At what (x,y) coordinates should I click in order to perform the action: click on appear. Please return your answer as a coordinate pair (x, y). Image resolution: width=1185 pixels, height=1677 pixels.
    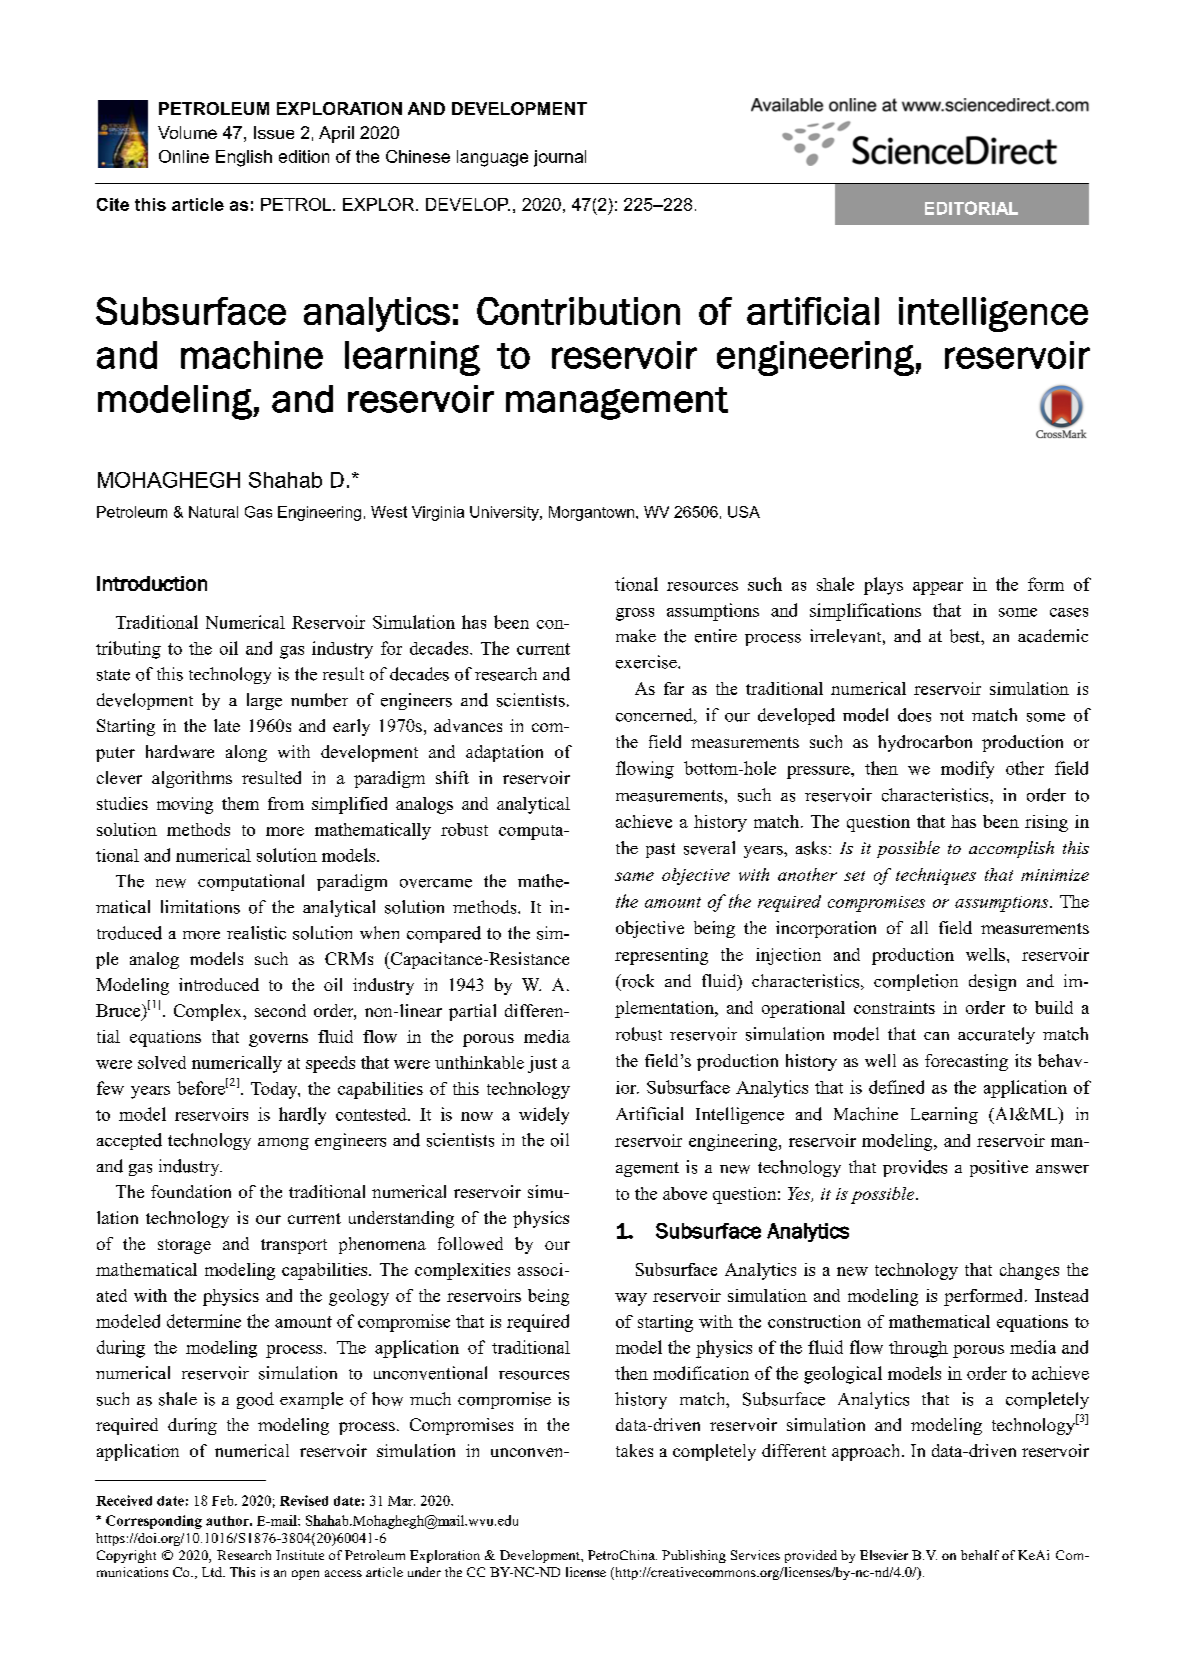
    Looking at the image, I should click on (938, 588).
